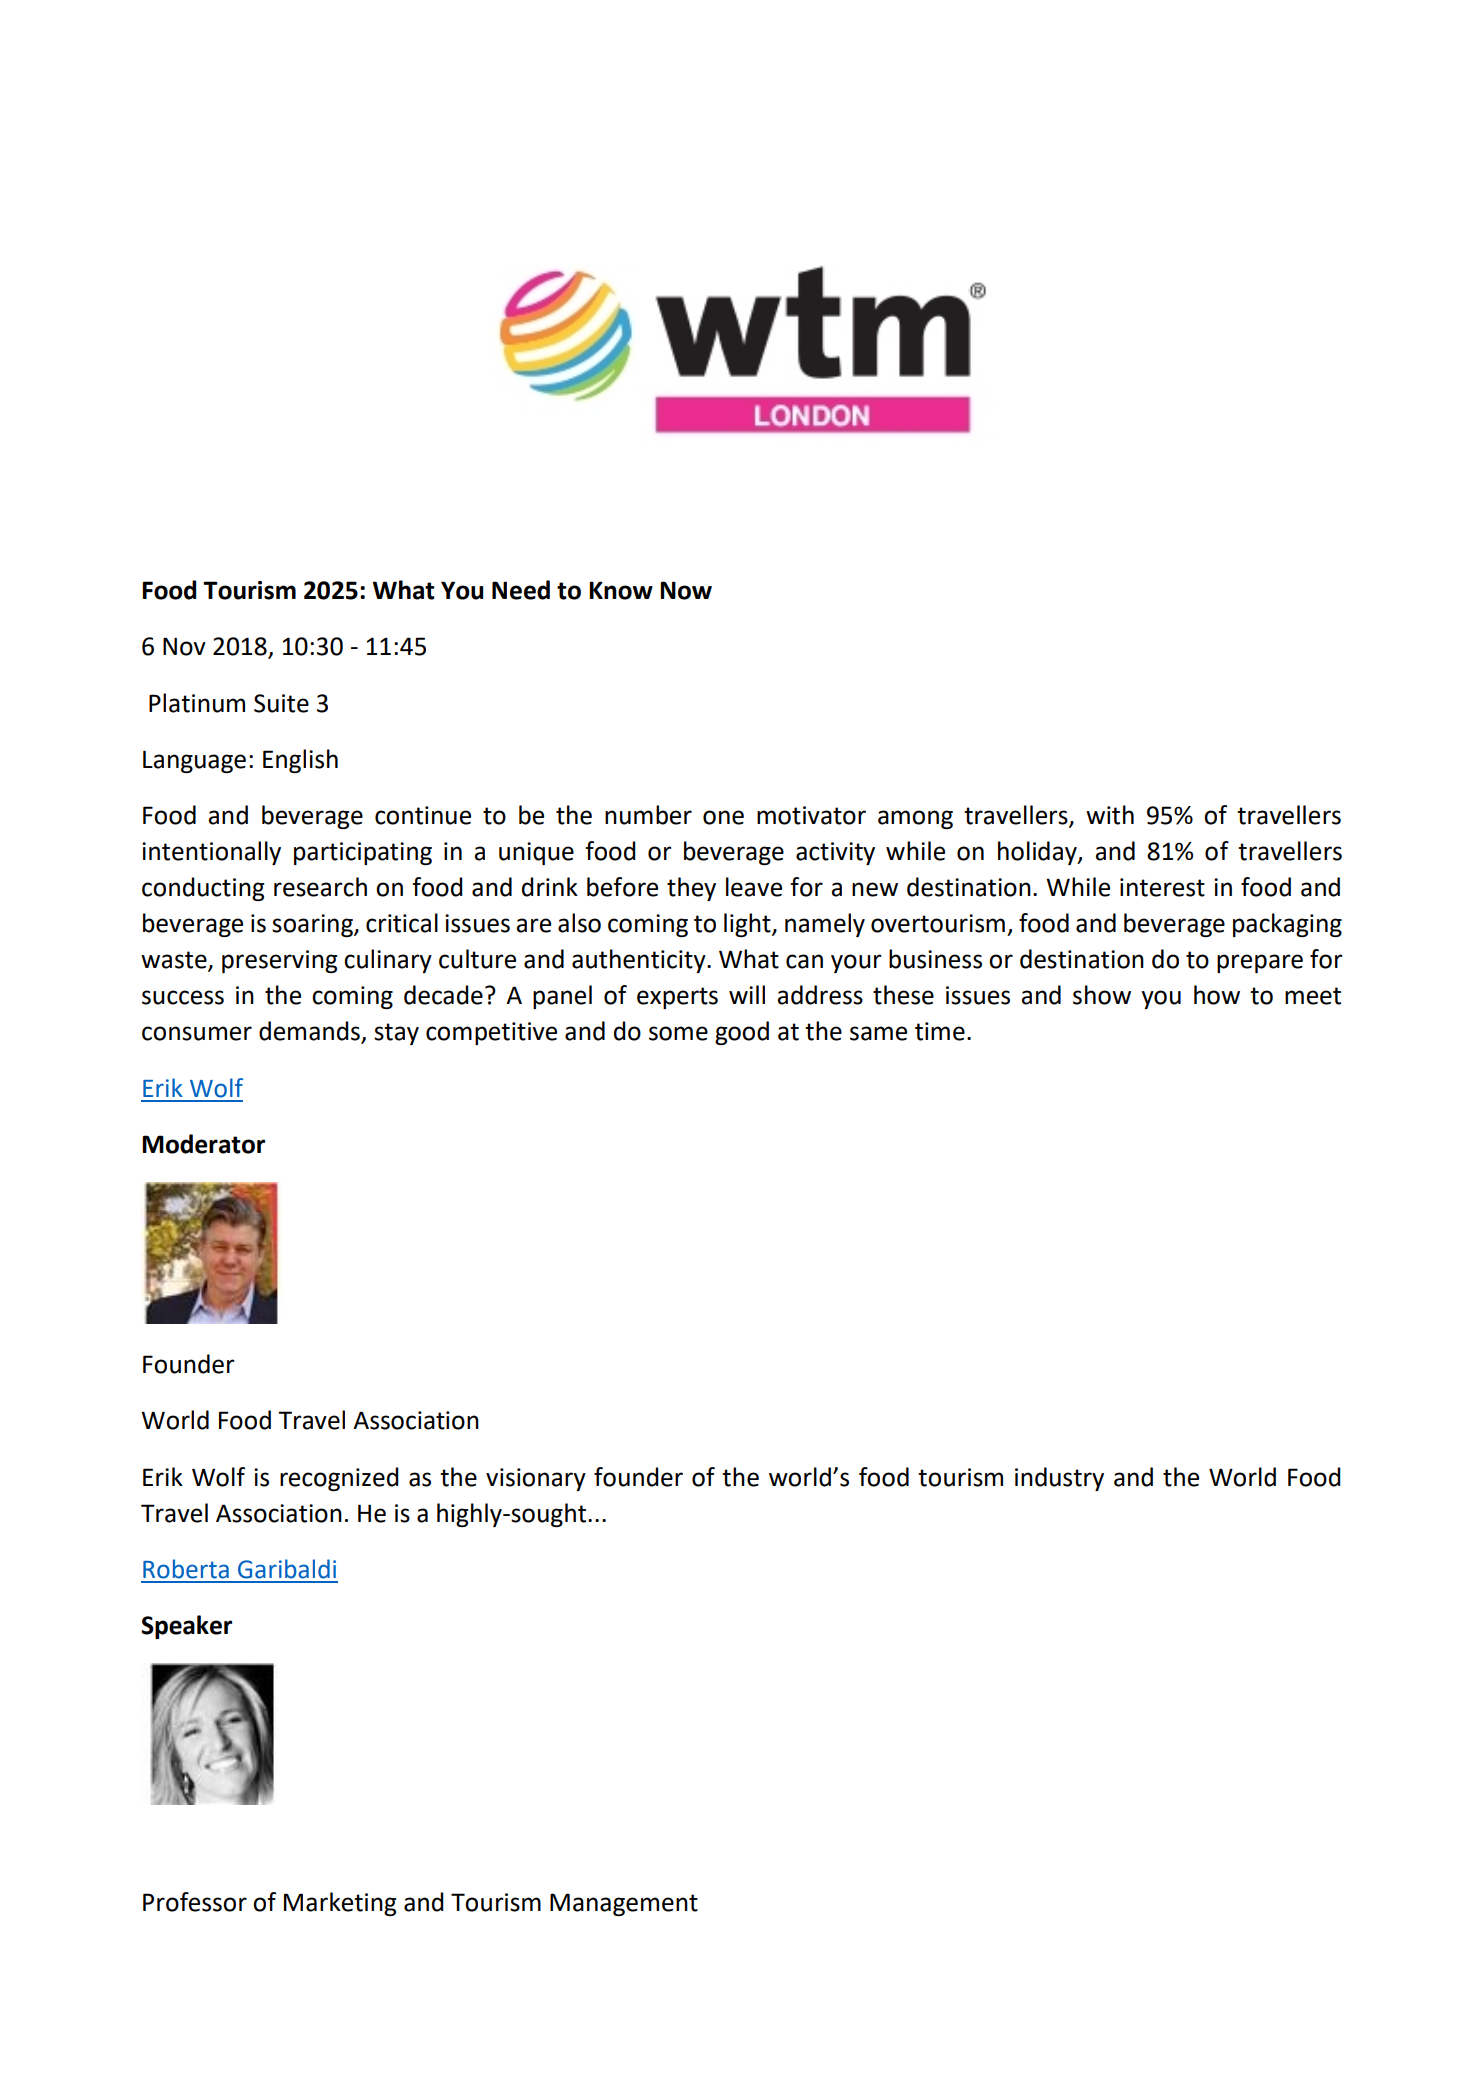  What do you see at coordinates (624, 1904) in the screenshot?
I see `Management` at bounding box center [624, 1904].
